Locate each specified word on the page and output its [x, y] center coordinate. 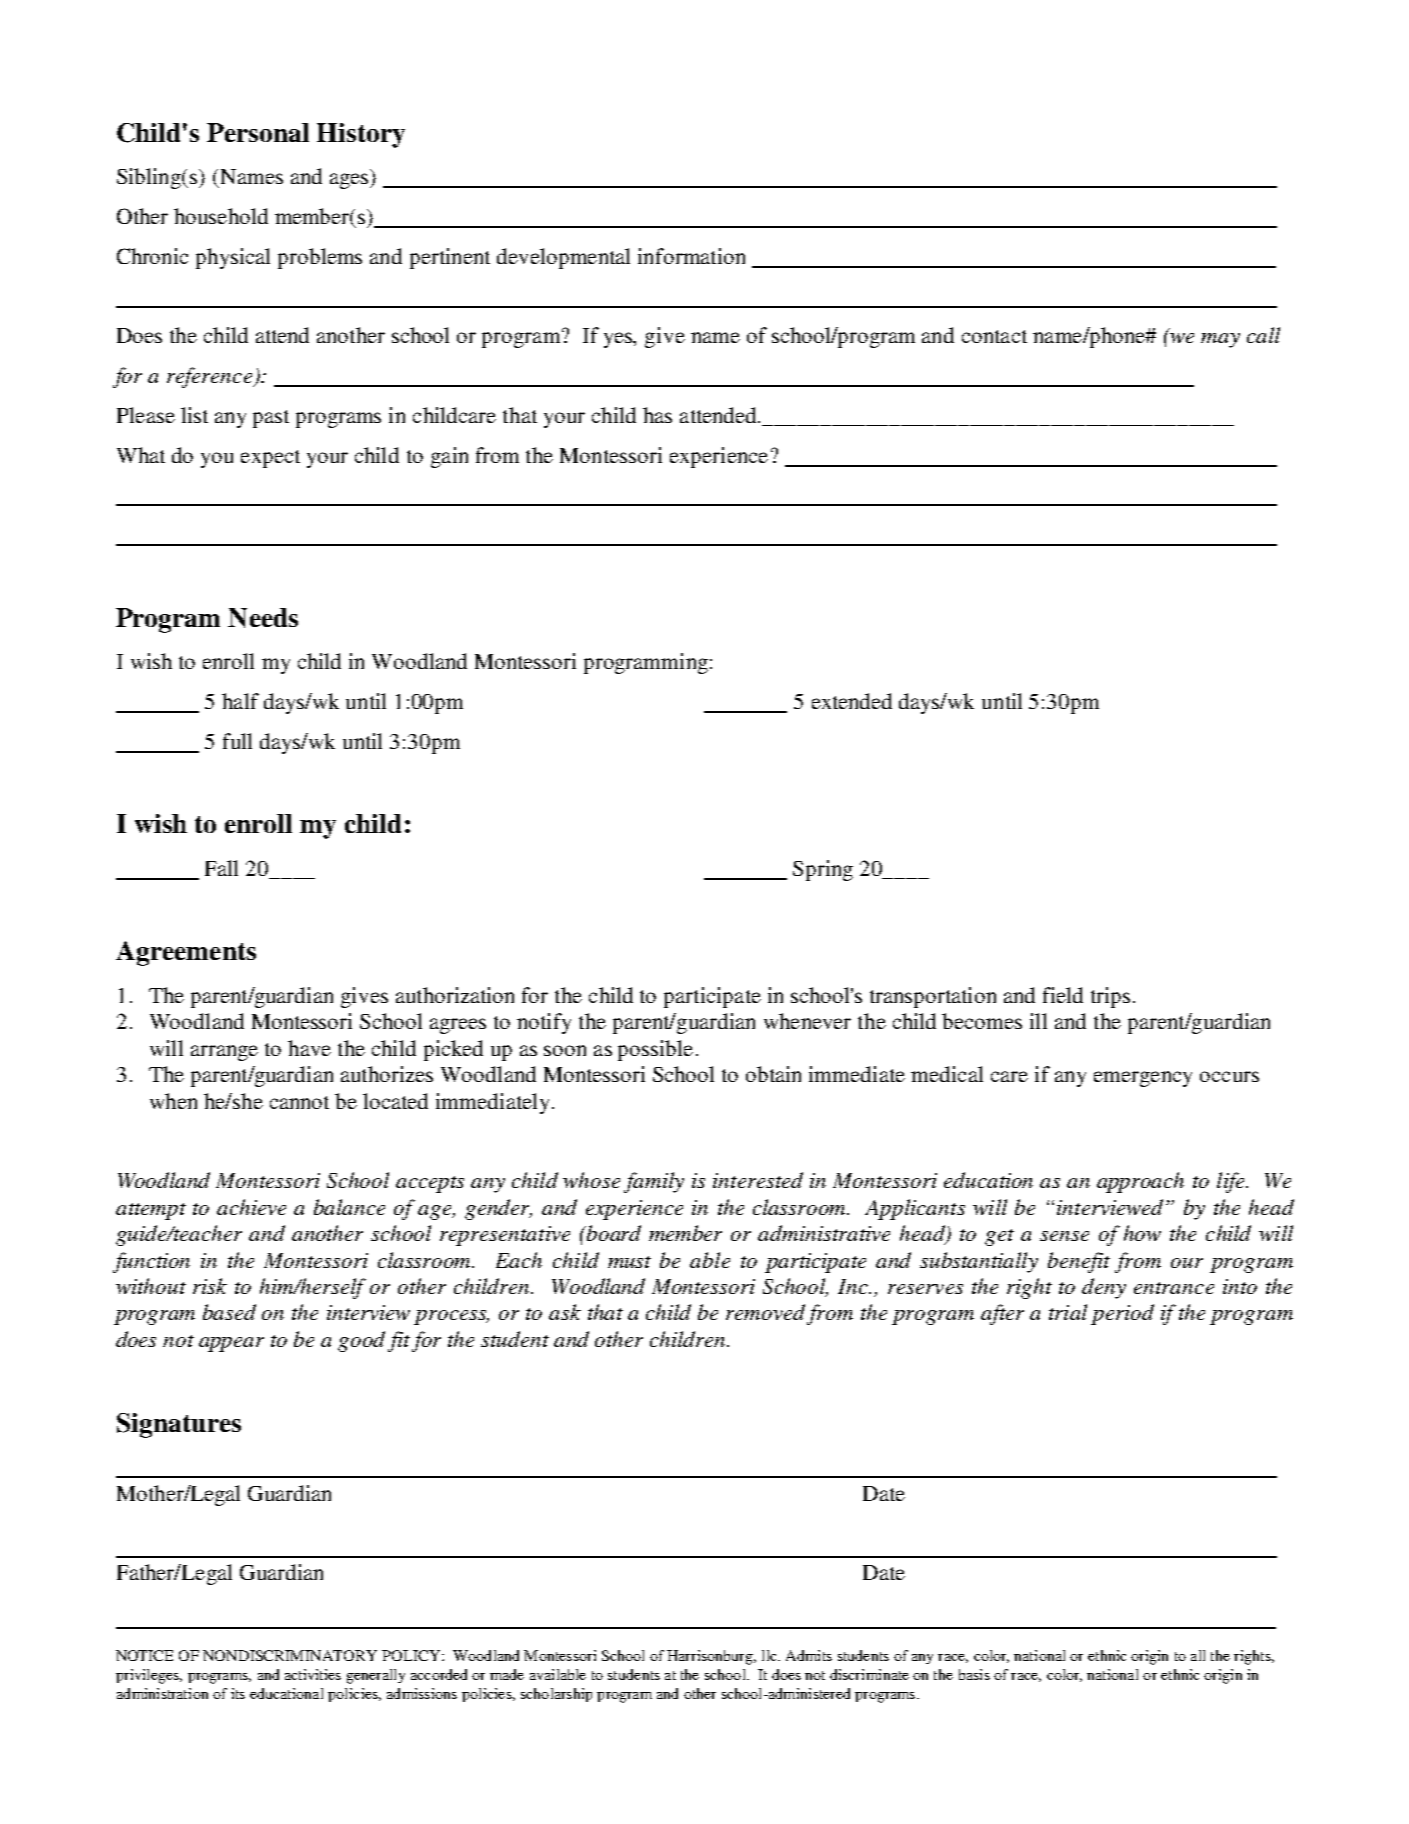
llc [770, 1655]
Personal [258, 132]
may [1220, 340]
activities [313, 1674]
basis [974, 1674]
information [691, 256]
